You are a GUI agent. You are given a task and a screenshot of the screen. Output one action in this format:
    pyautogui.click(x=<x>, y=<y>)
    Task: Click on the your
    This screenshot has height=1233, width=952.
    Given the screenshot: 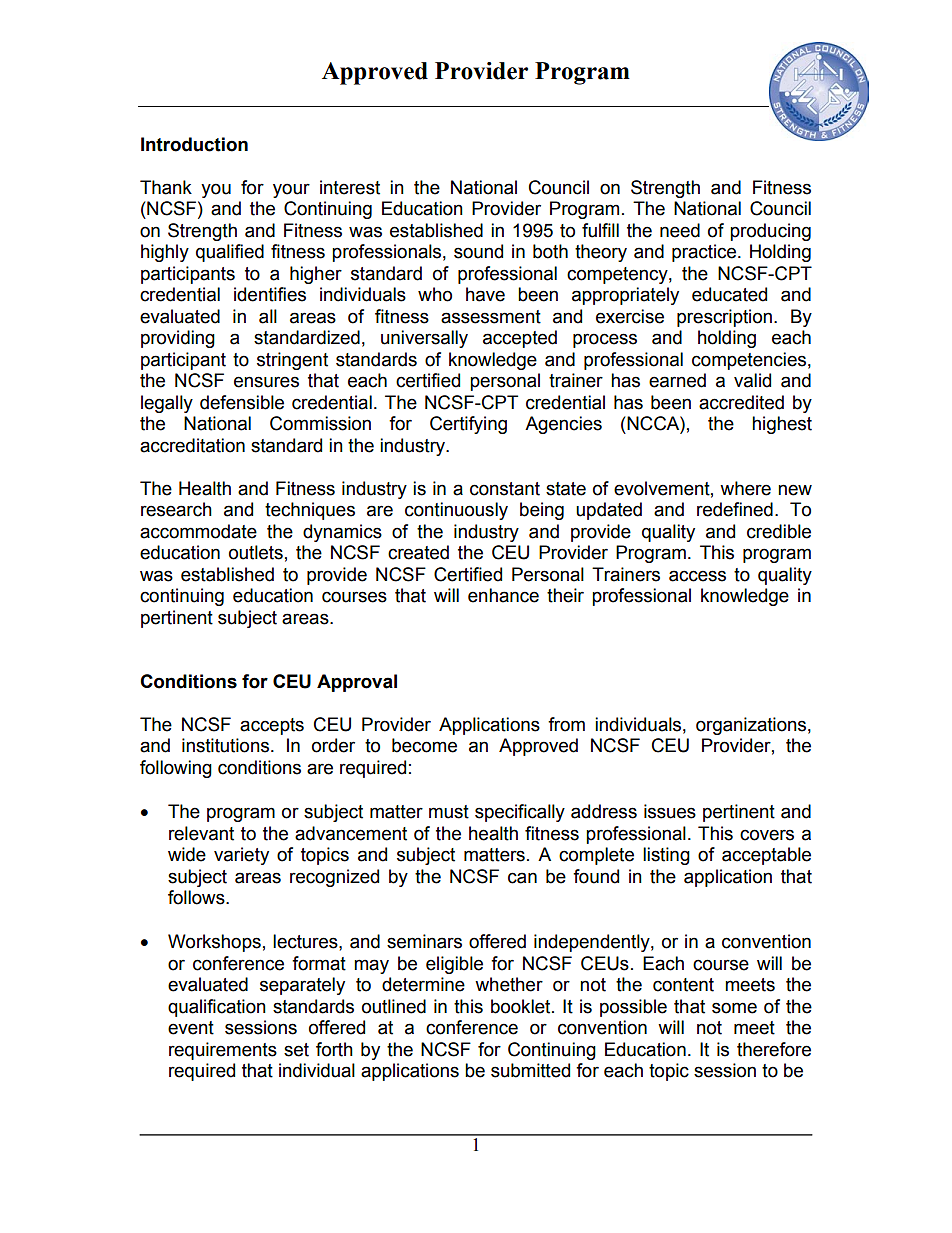 What is the action you would take?
    pyautogui.click(x=291, y=190)
